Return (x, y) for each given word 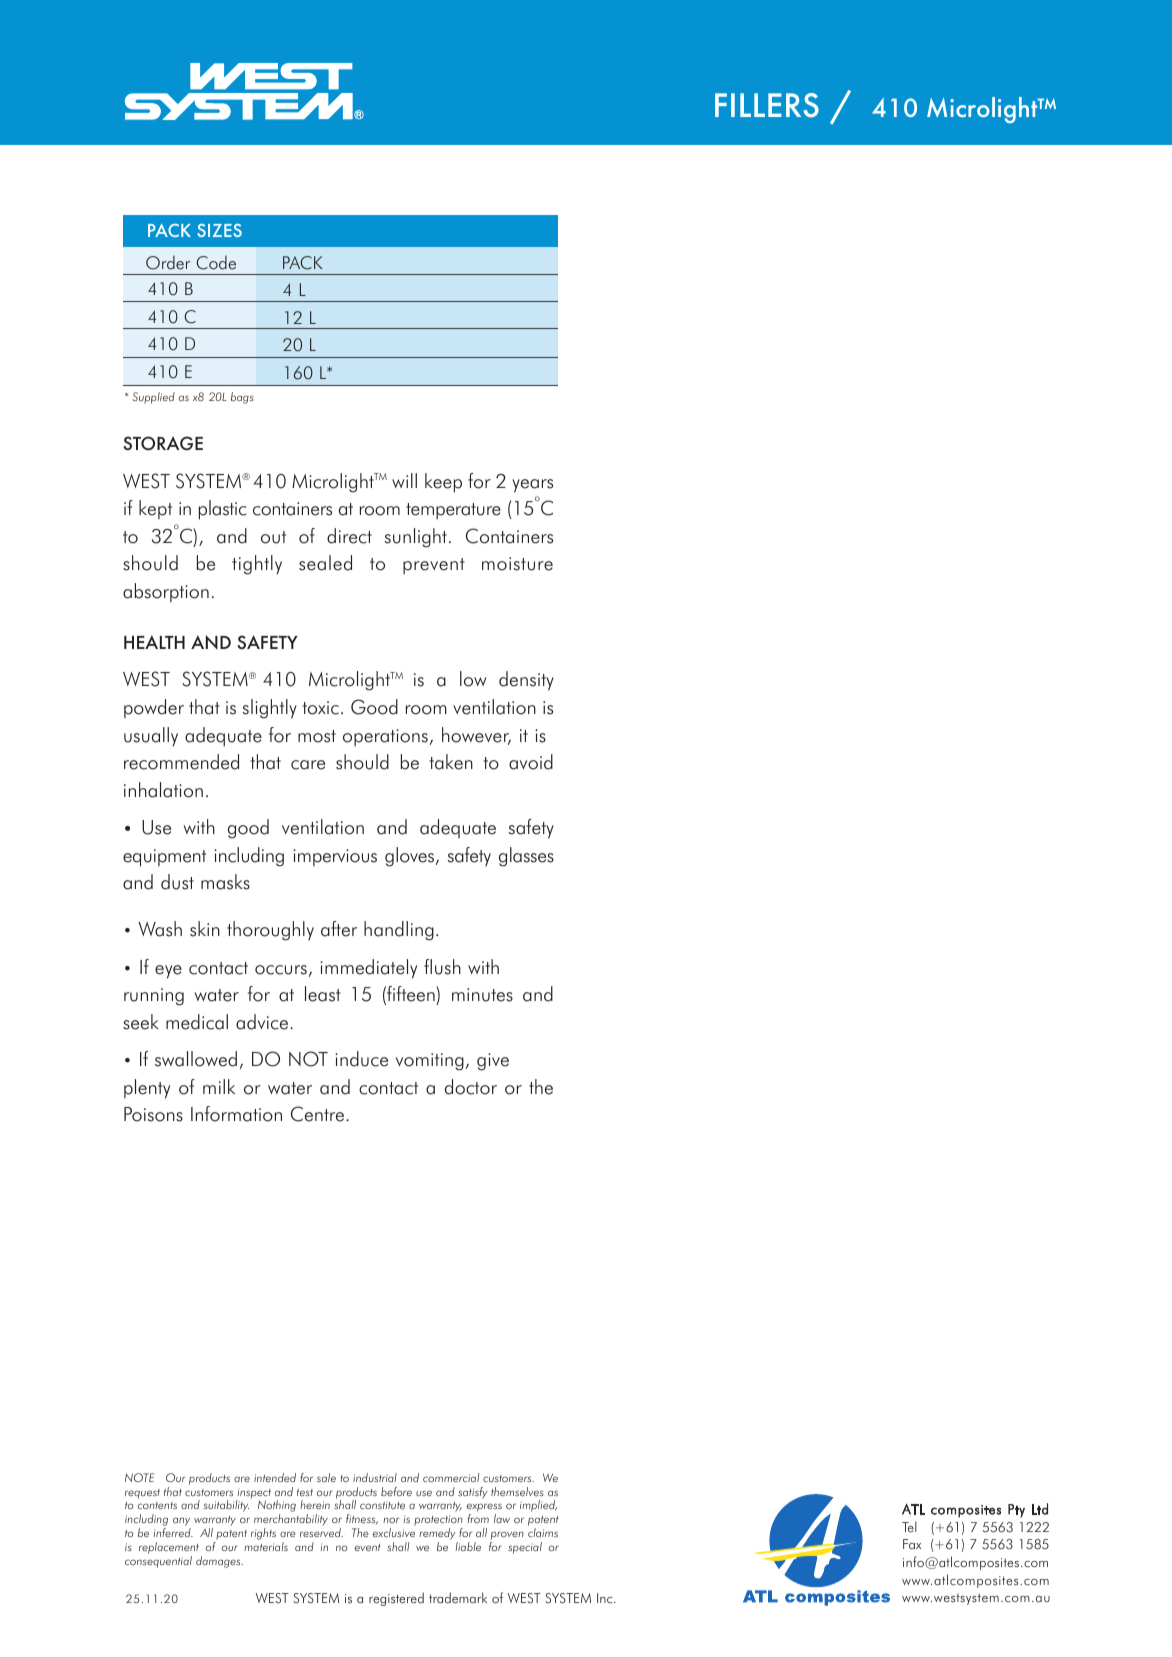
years (532, 486)
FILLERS (767, 105)
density (526, 681)
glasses (526, 857)
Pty (1016, 1511)
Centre (319, 1114)
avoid (531, 762)
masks (225, 882)
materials (266, 1546)
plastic (223, 510)
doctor (471, 1087)
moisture (517, 564)
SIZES (219, 230)
